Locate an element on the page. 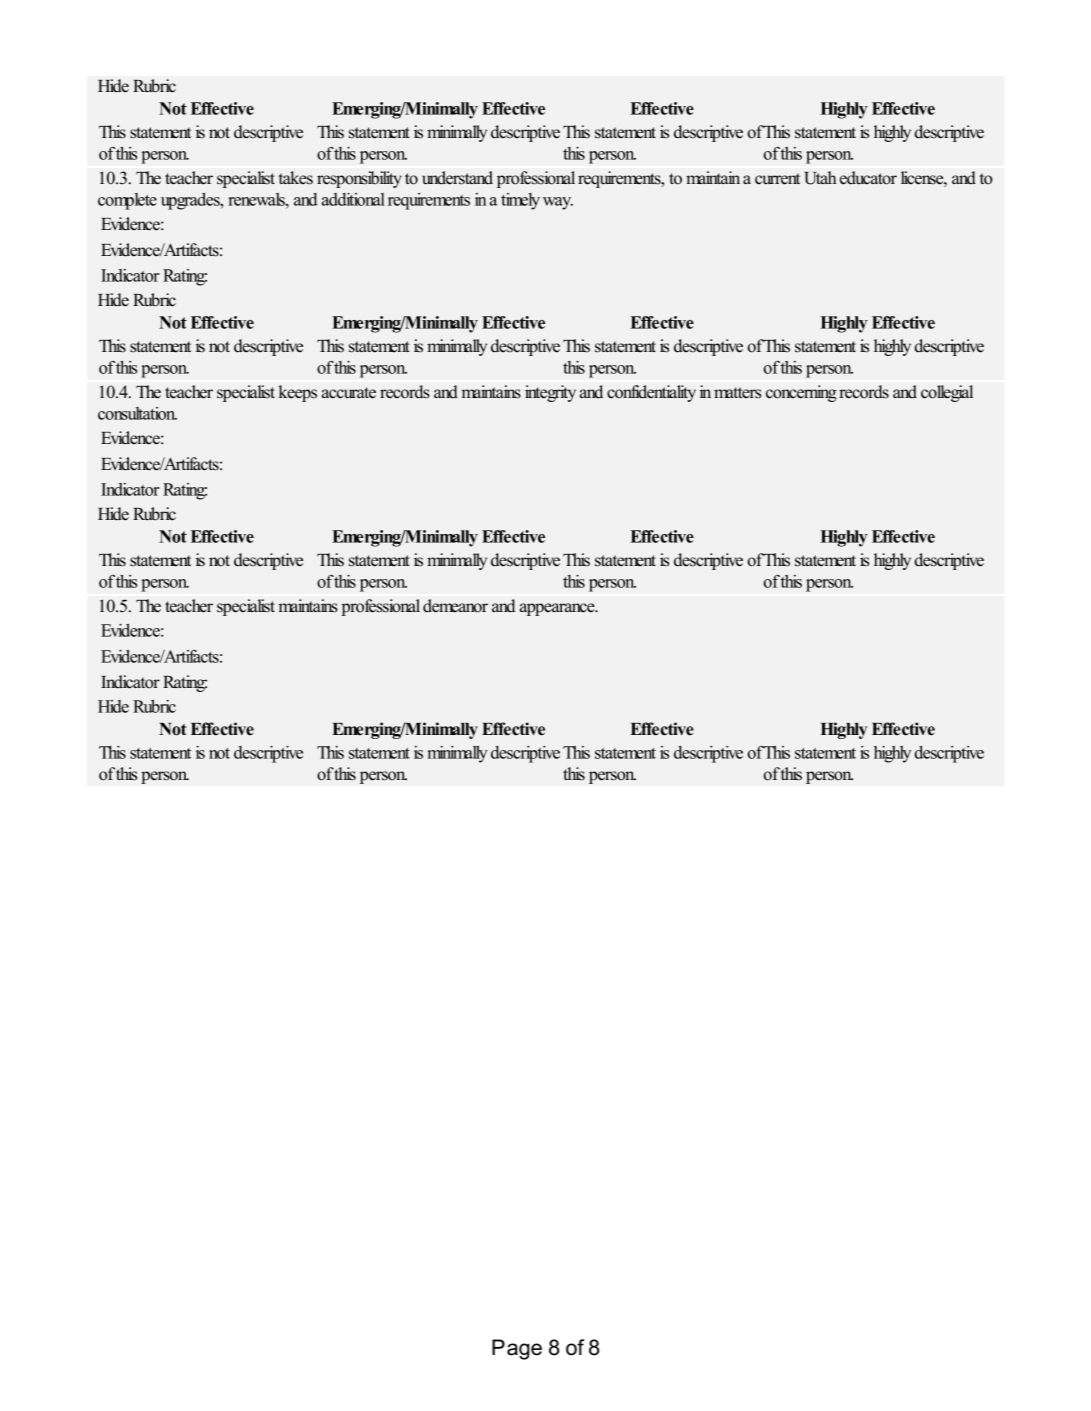 This image has width=1091, height=1411. Utah is located at coordinates (820, 178).
